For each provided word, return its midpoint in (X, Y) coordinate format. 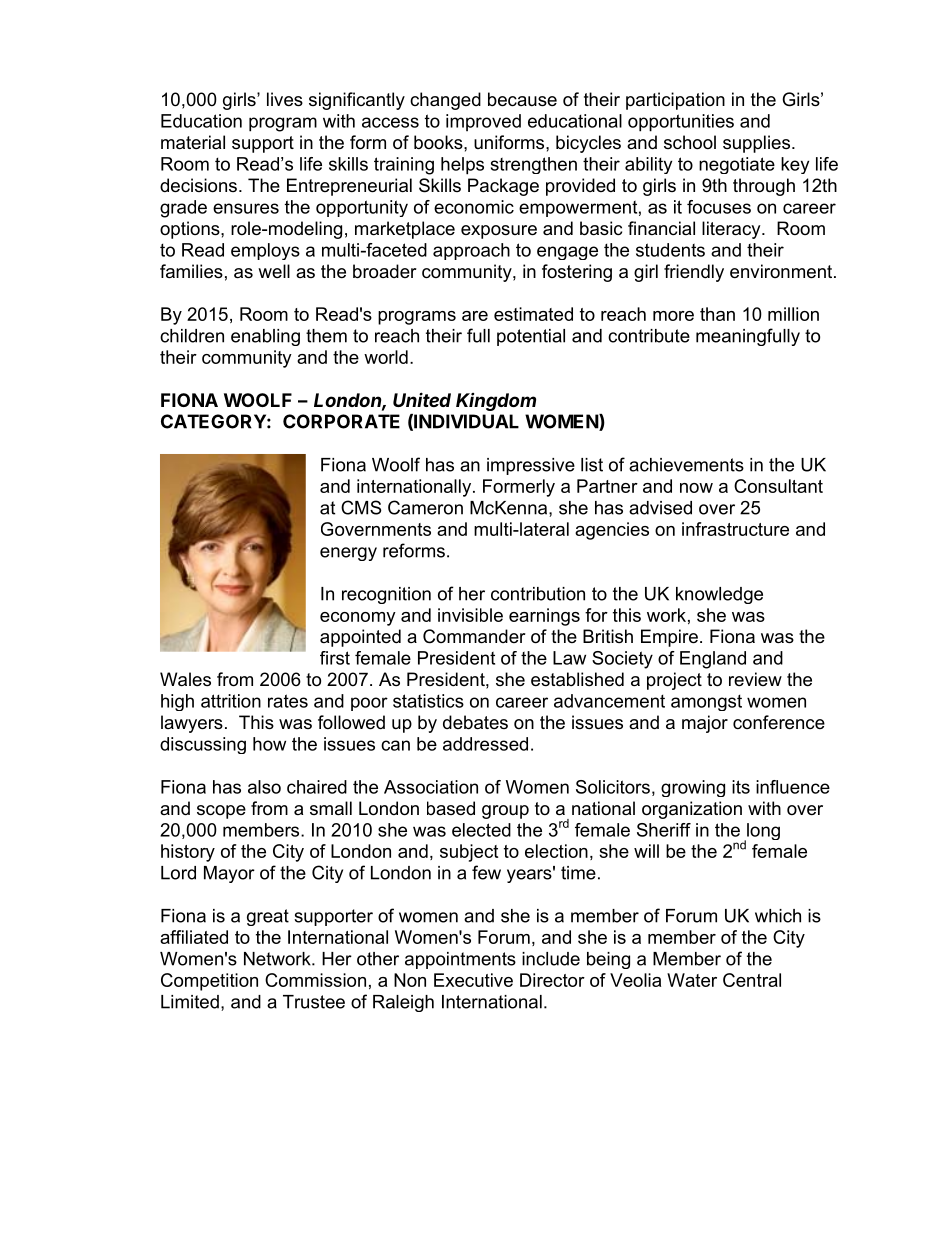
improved (483, 123)
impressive (531, 466)
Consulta (770, 486)
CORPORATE (341, 421)
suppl (744, 144)
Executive (473, 980)
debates (475, 722)
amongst (706, 702)
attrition (231, 701)
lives (285, 99)
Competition (209, 982)
